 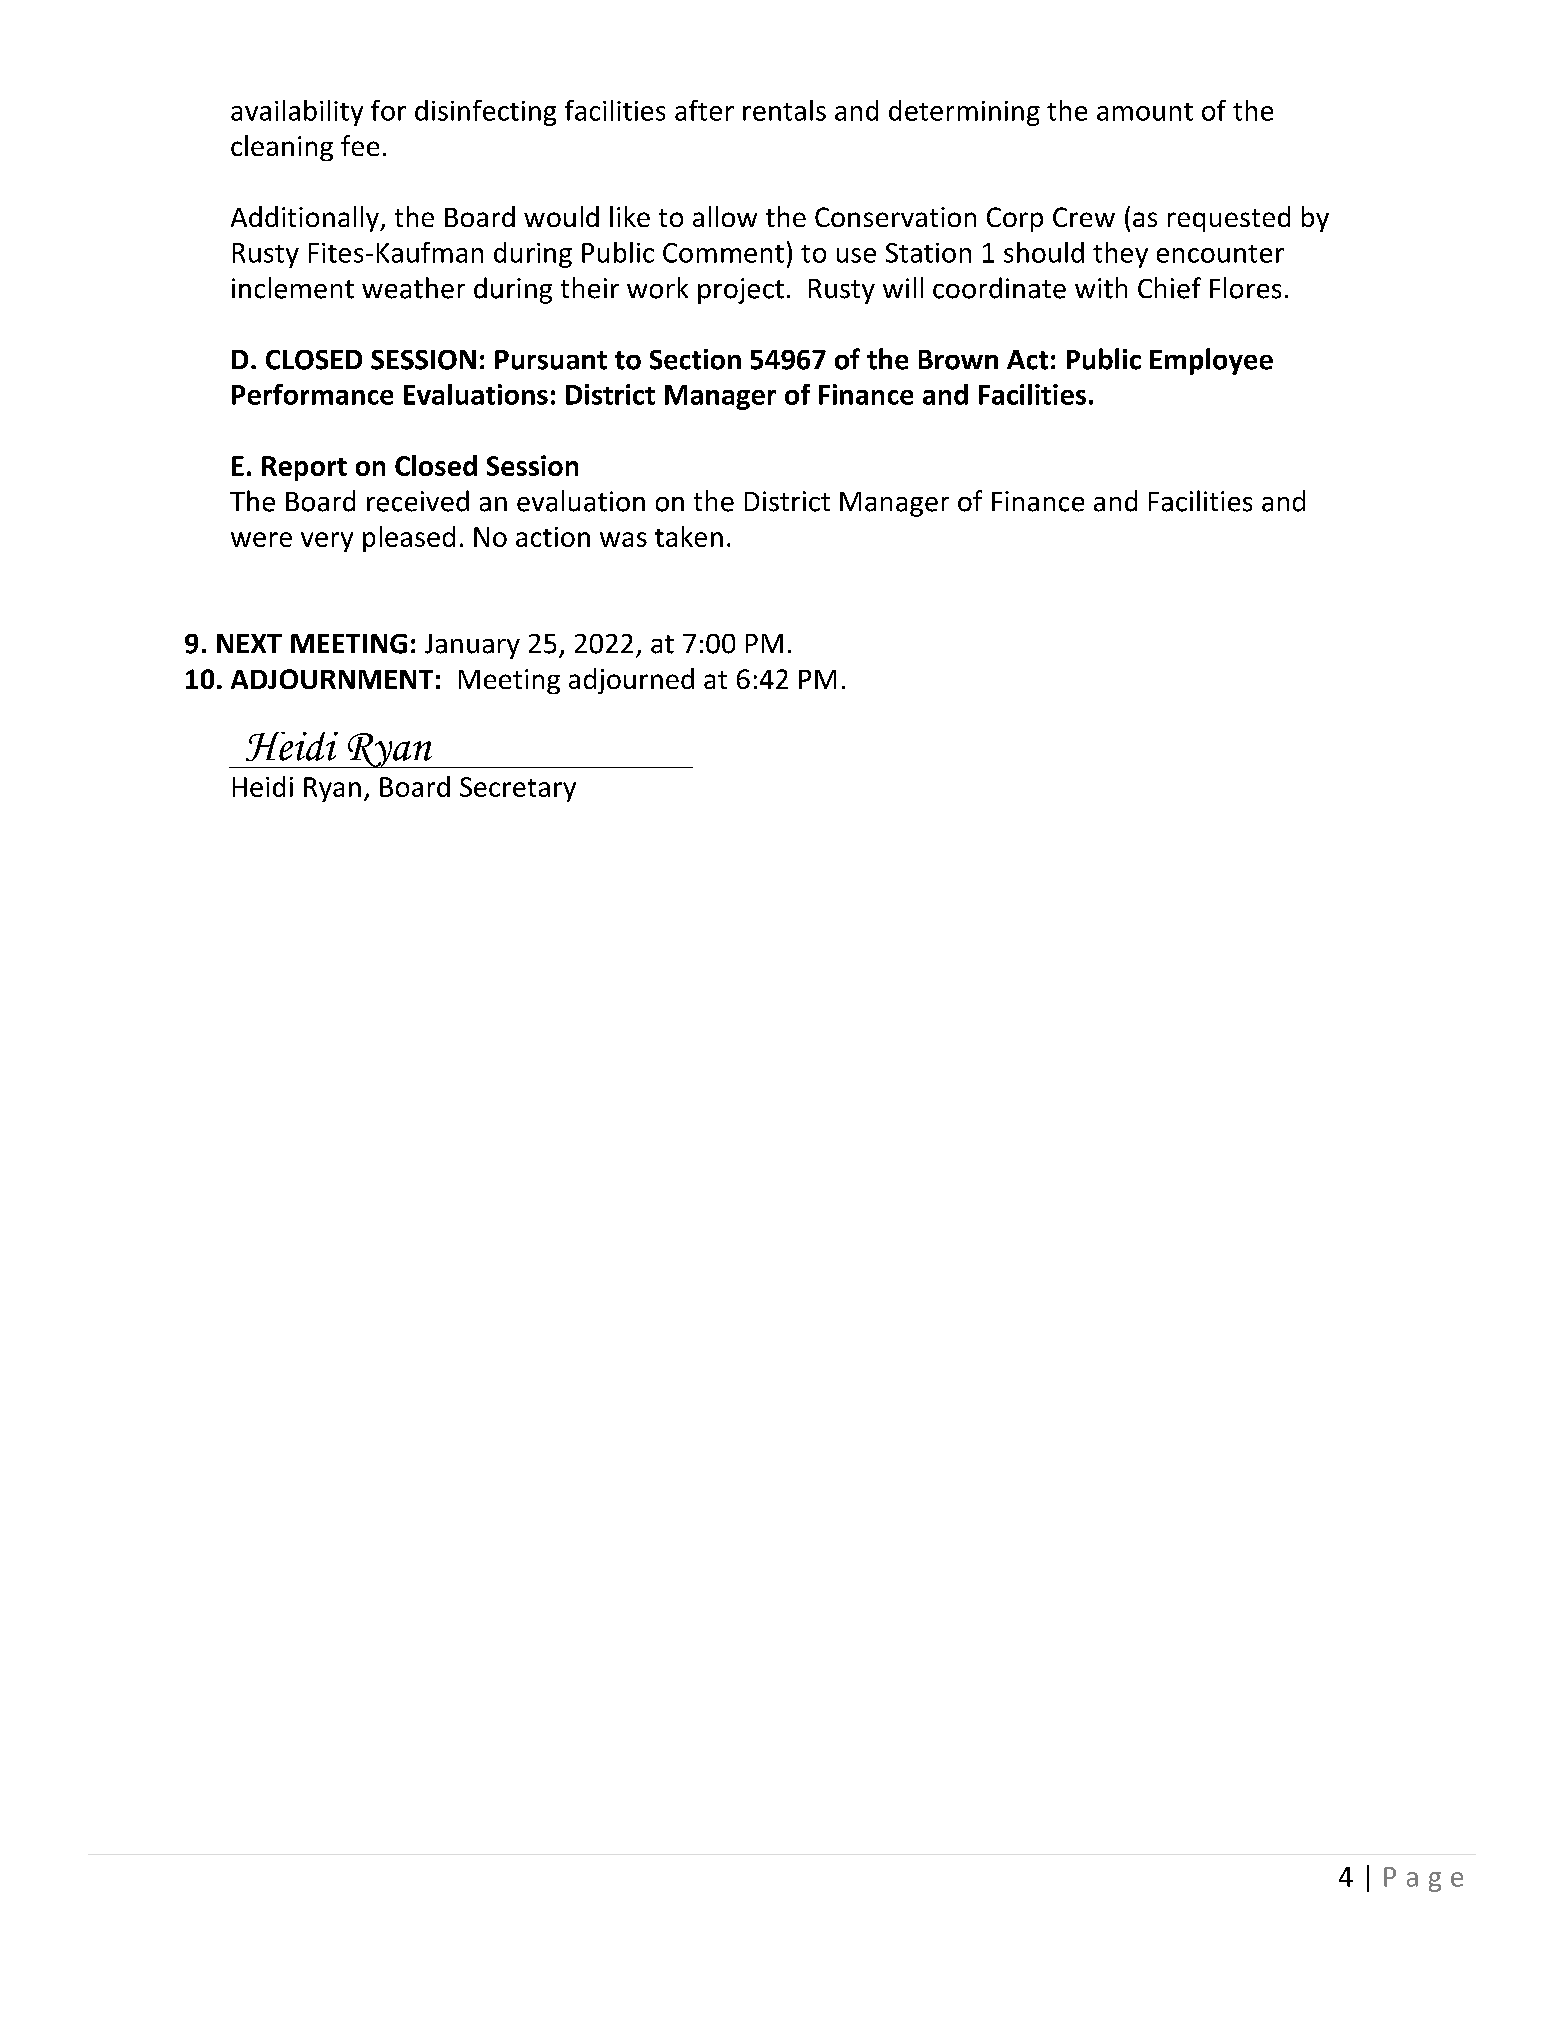 What do you see at coordinates (413, 288) in the image?
I see `weather` at bounding box center [413, 288].
